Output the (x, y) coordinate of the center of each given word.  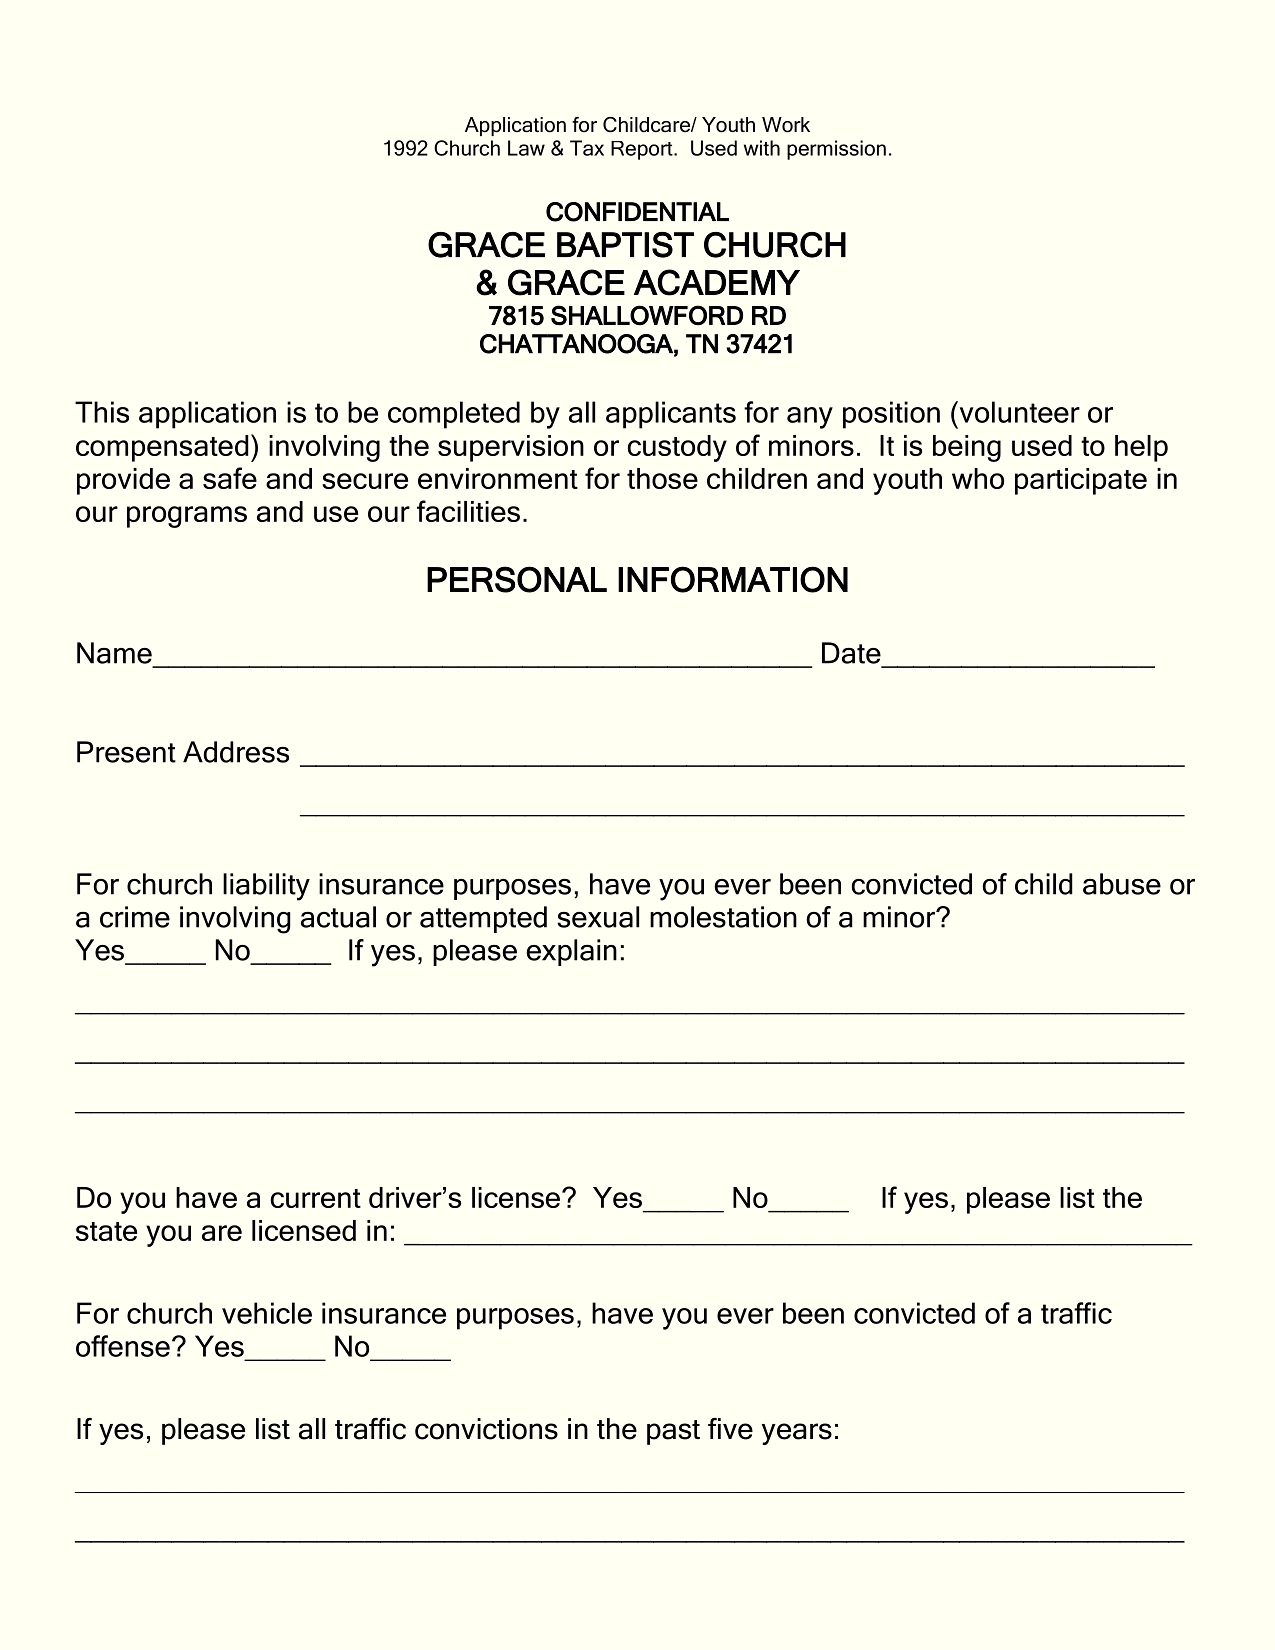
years (797, 1434)
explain (571, 952)
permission (836, 150)
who (978, 478)
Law (526, 148)
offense (123, 1346)
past (673, 1432)
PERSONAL (517, 579)
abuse (1122, 884)
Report (643, 150)
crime (135, 917)
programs (187, 517)
